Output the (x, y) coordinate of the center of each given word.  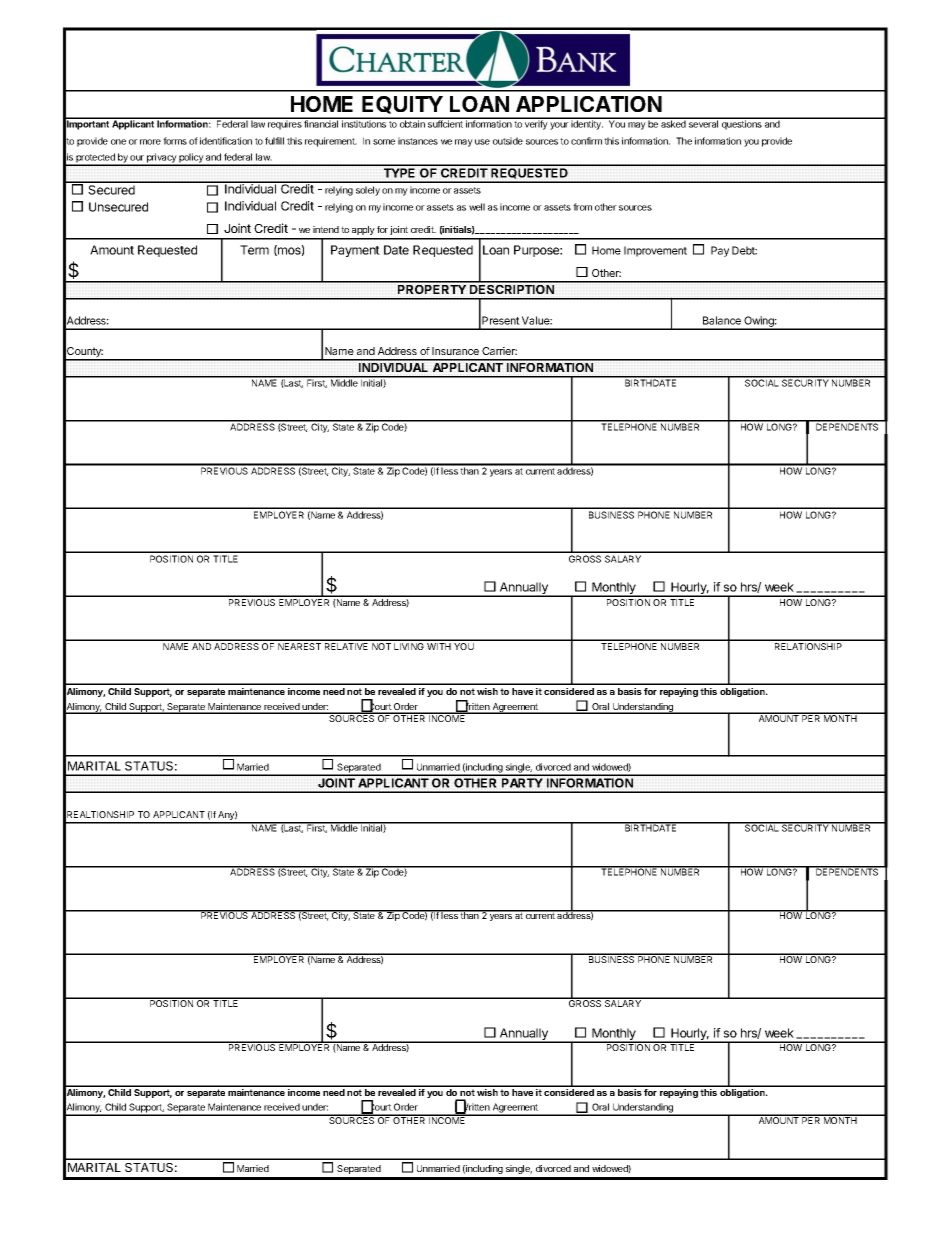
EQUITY (402, 105)
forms (175, 141)
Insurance (455, 351)
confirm (586, 141)
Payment (355, 251)
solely (368, 191)
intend (326, 229)
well (477, 207)
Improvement (655, 251)
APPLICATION (589, 104)
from (582, 207)
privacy (161, 159)
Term (254, 250)
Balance (722, 320)
